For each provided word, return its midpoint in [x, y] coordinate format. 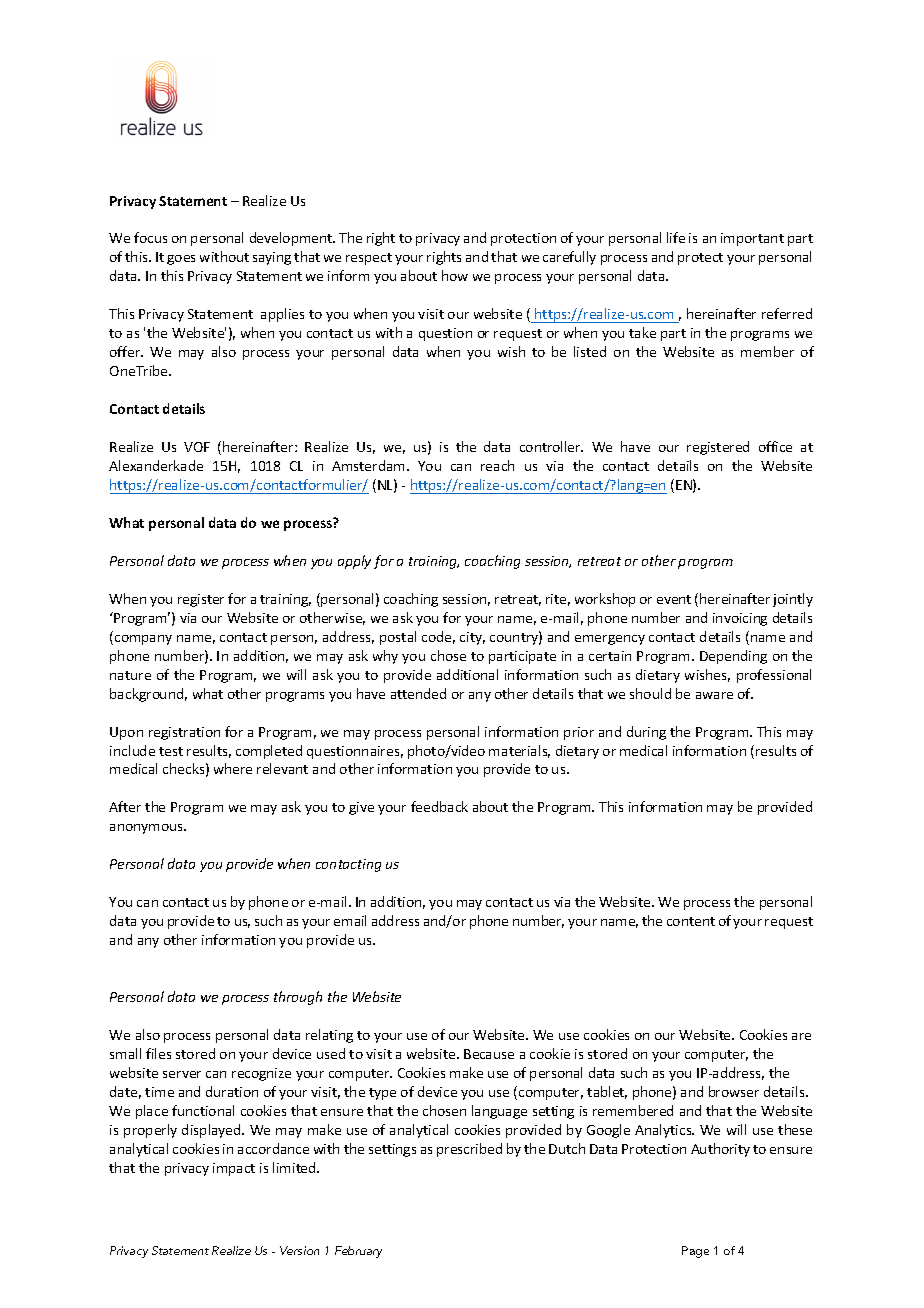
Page [695, 1252]
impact [234, 1169]
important [752, 239]
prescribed [469, 1150]
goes [181, 260]
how [455, 275]
